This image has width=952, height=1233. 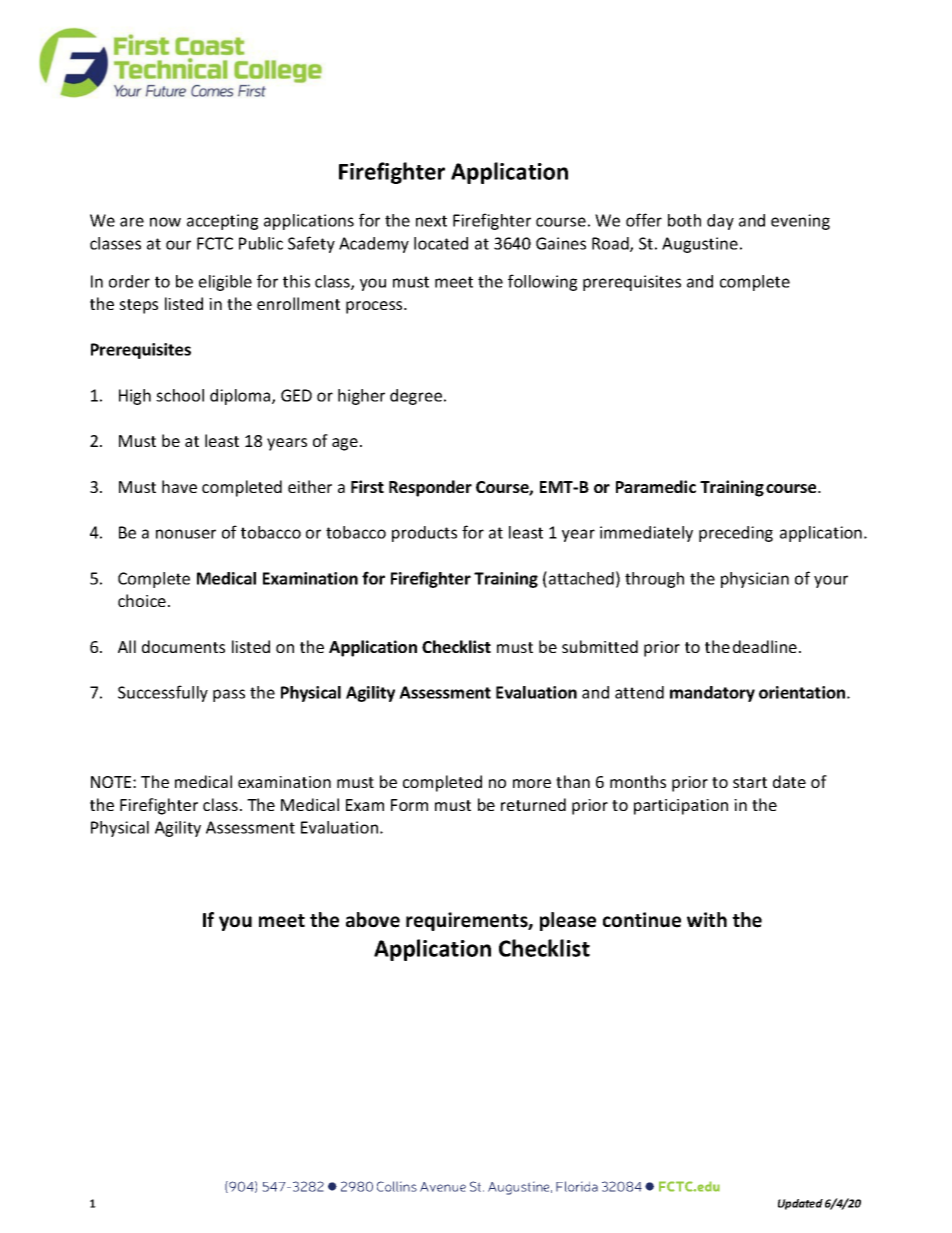 I want to click on day, so click(x=720, y=222).
